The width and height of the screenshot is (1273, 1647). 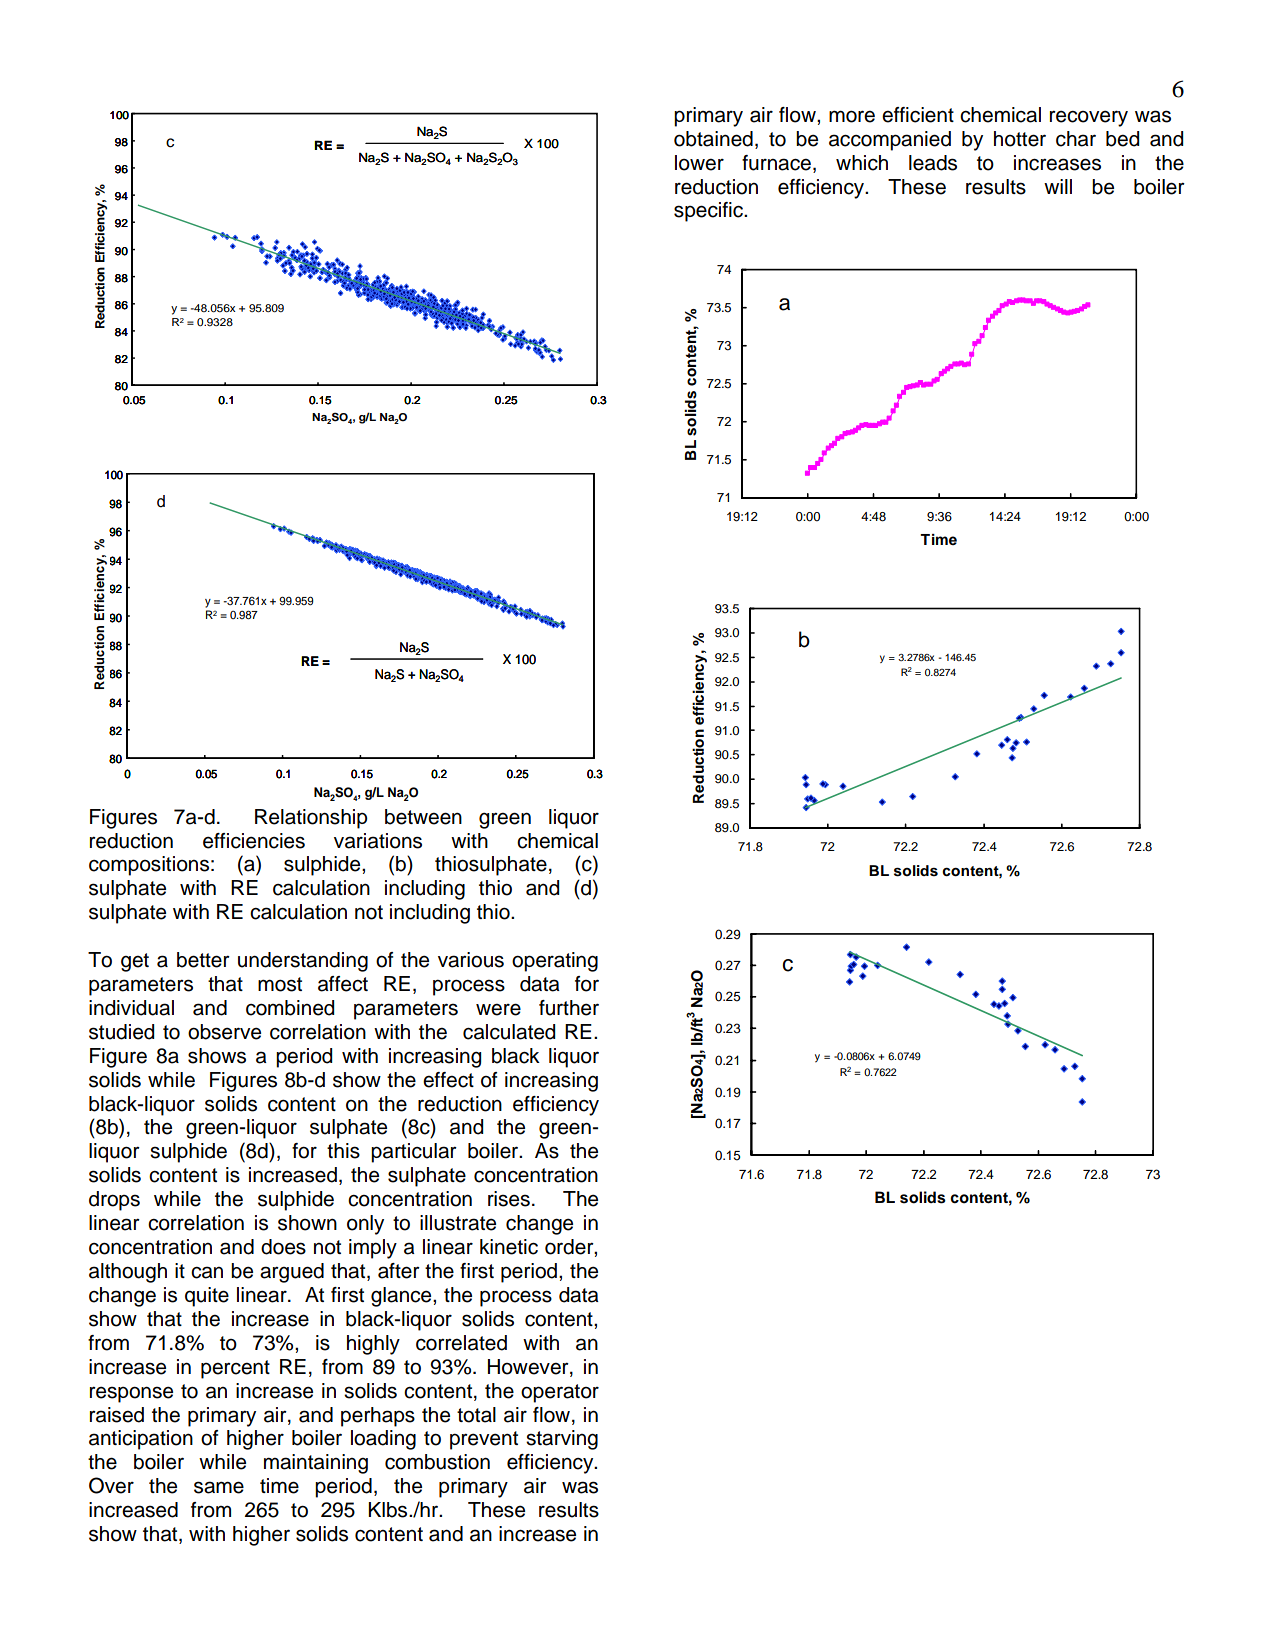 I want to click on lower, so click(x=699, y=163).
